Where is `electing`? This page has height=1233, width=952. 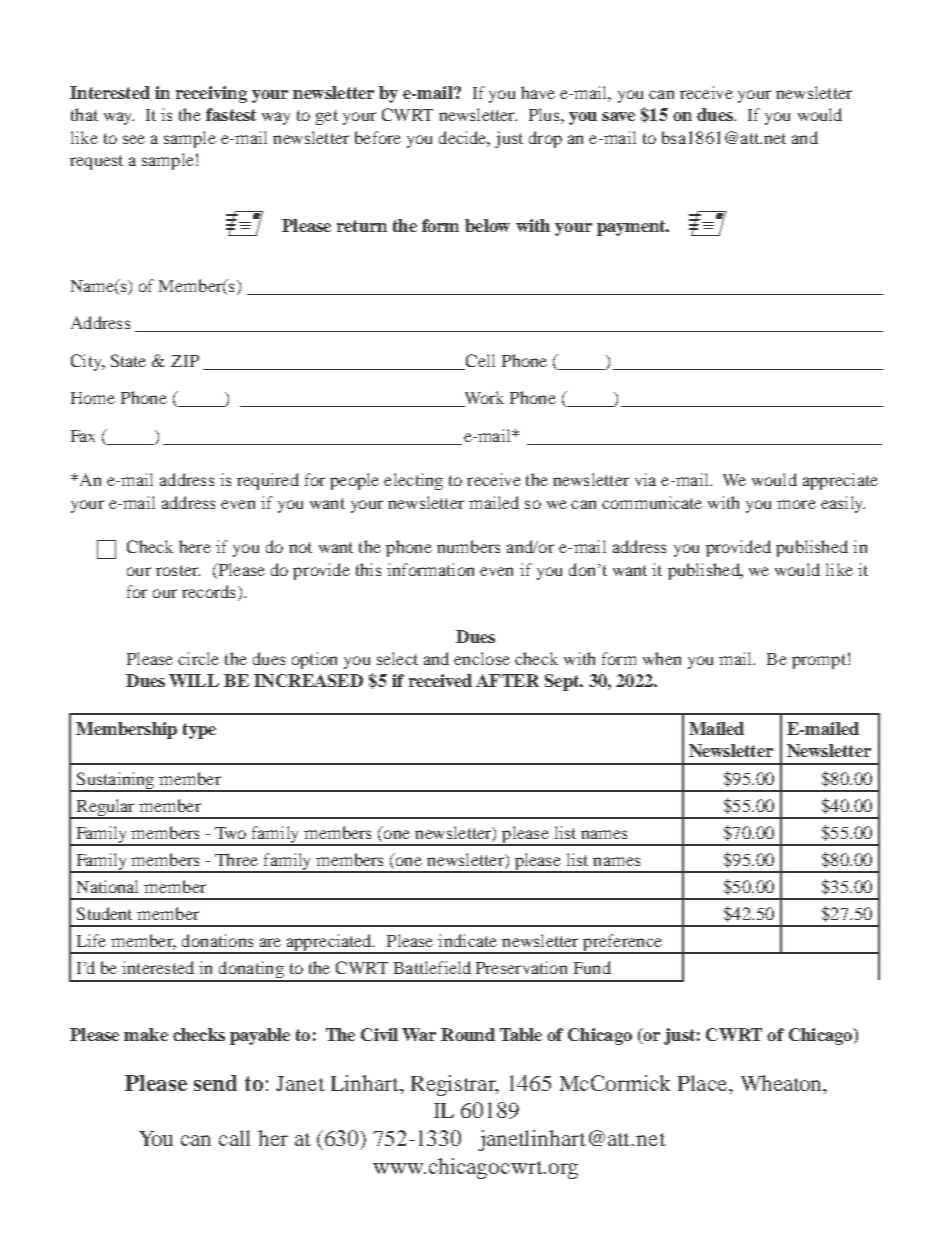 electing is located at coordinates (413, 481).
